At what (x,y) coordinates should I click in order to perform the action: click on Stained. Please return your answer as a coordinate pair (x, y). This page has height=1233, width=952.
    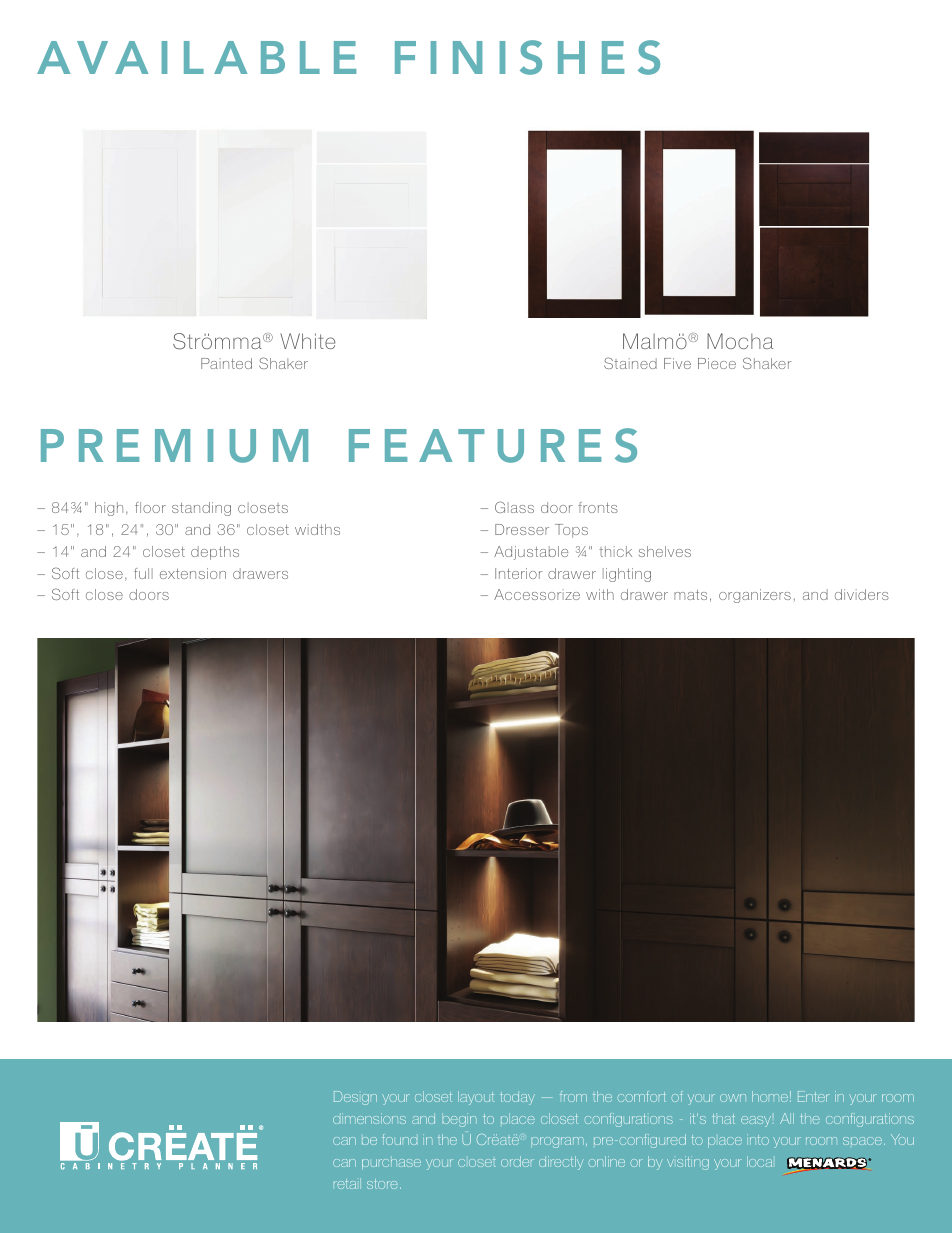
    Looking at the image, I should click on (630, 363).
